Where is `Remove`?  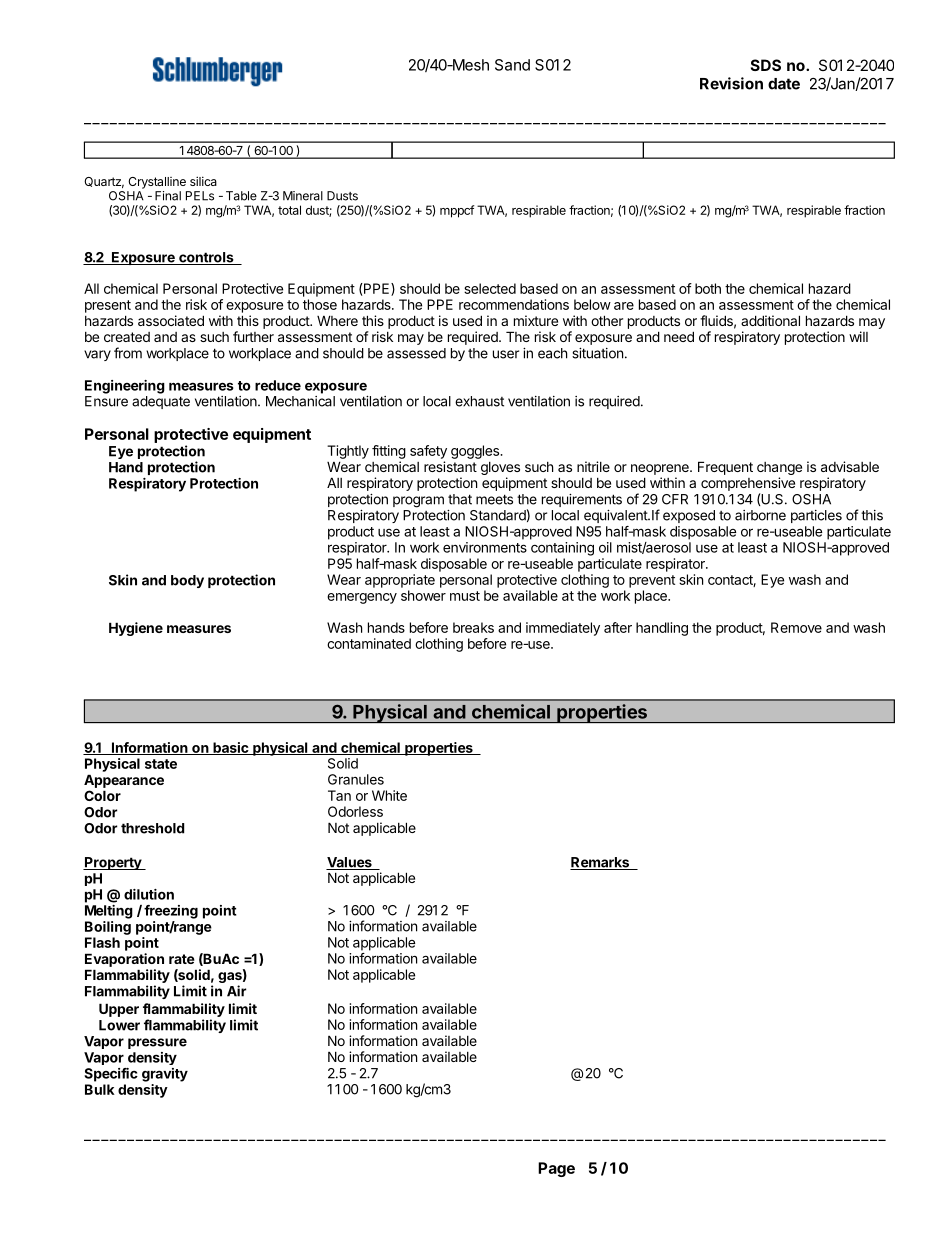
Remove is located at coordinates (796, 627).
